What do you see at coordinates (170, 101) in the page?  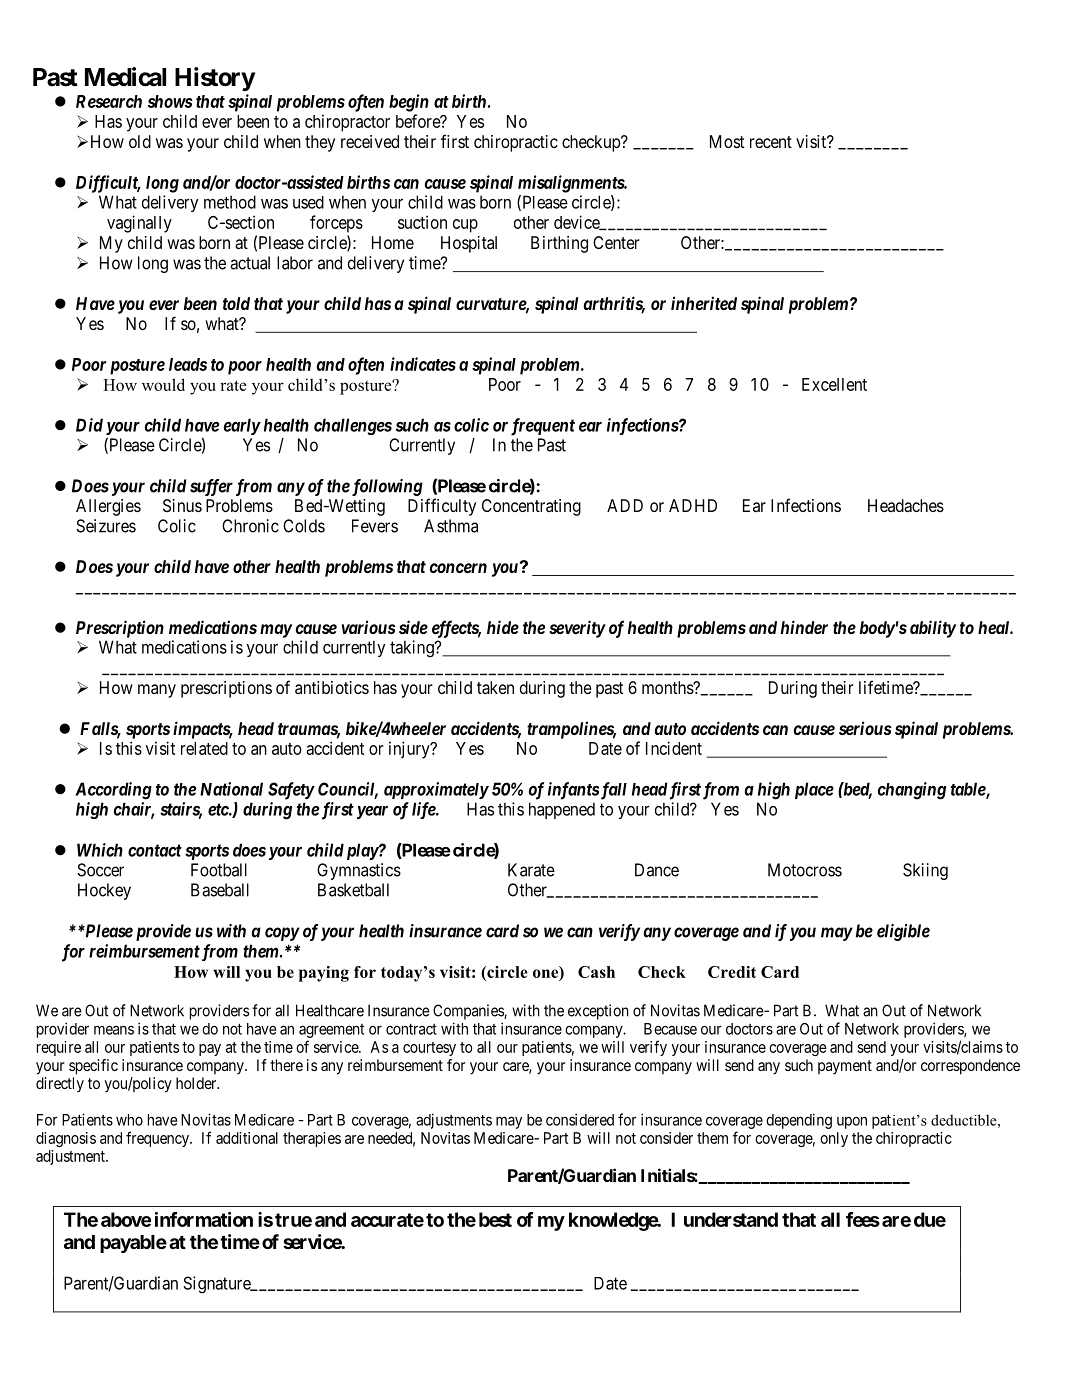 I see `shows` at bounding box center [170, 101].
